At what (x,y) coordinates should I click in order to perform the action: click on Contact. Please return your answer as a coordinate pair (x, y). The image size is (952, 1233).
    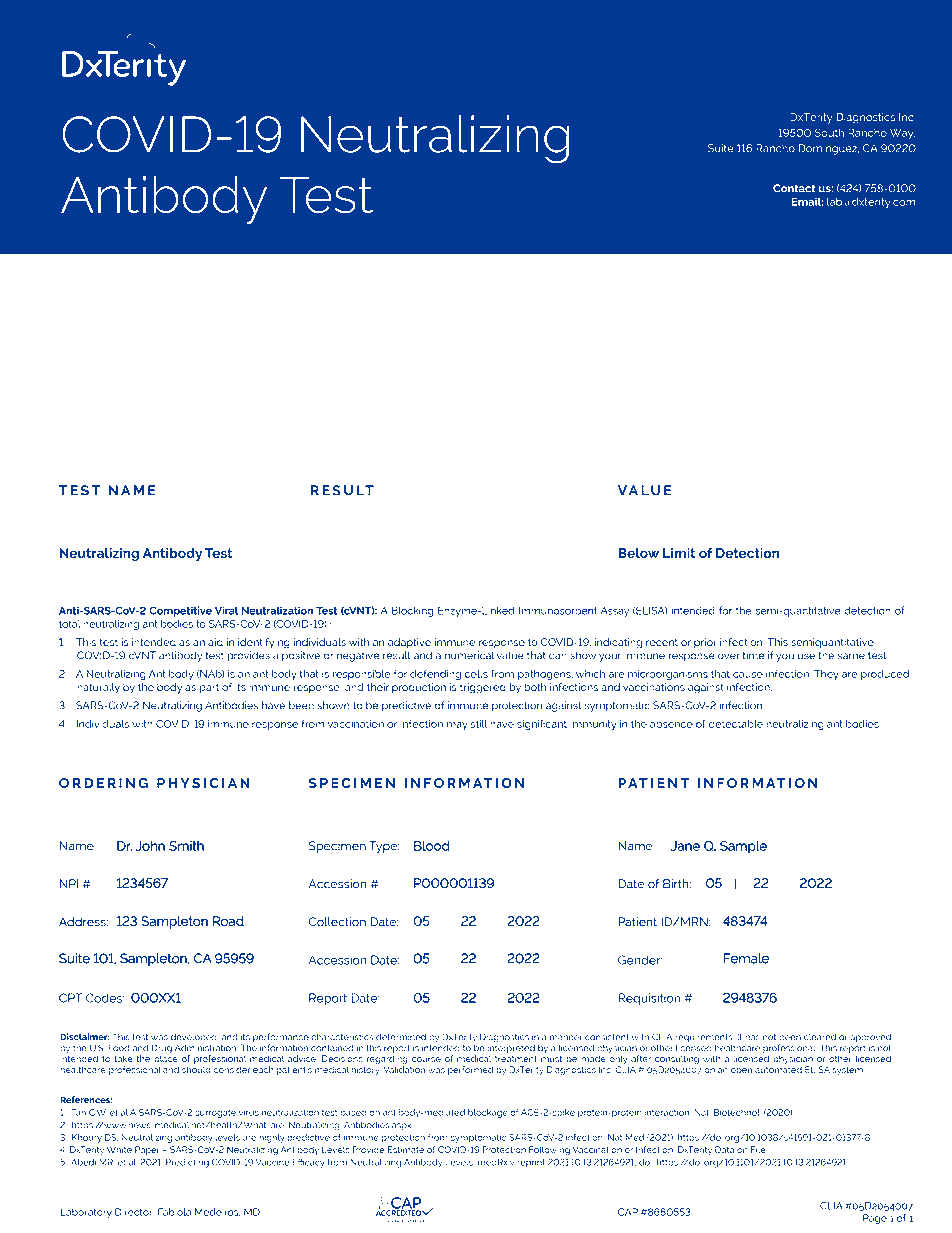
    Looking at the image, I should click on (794, 188).
